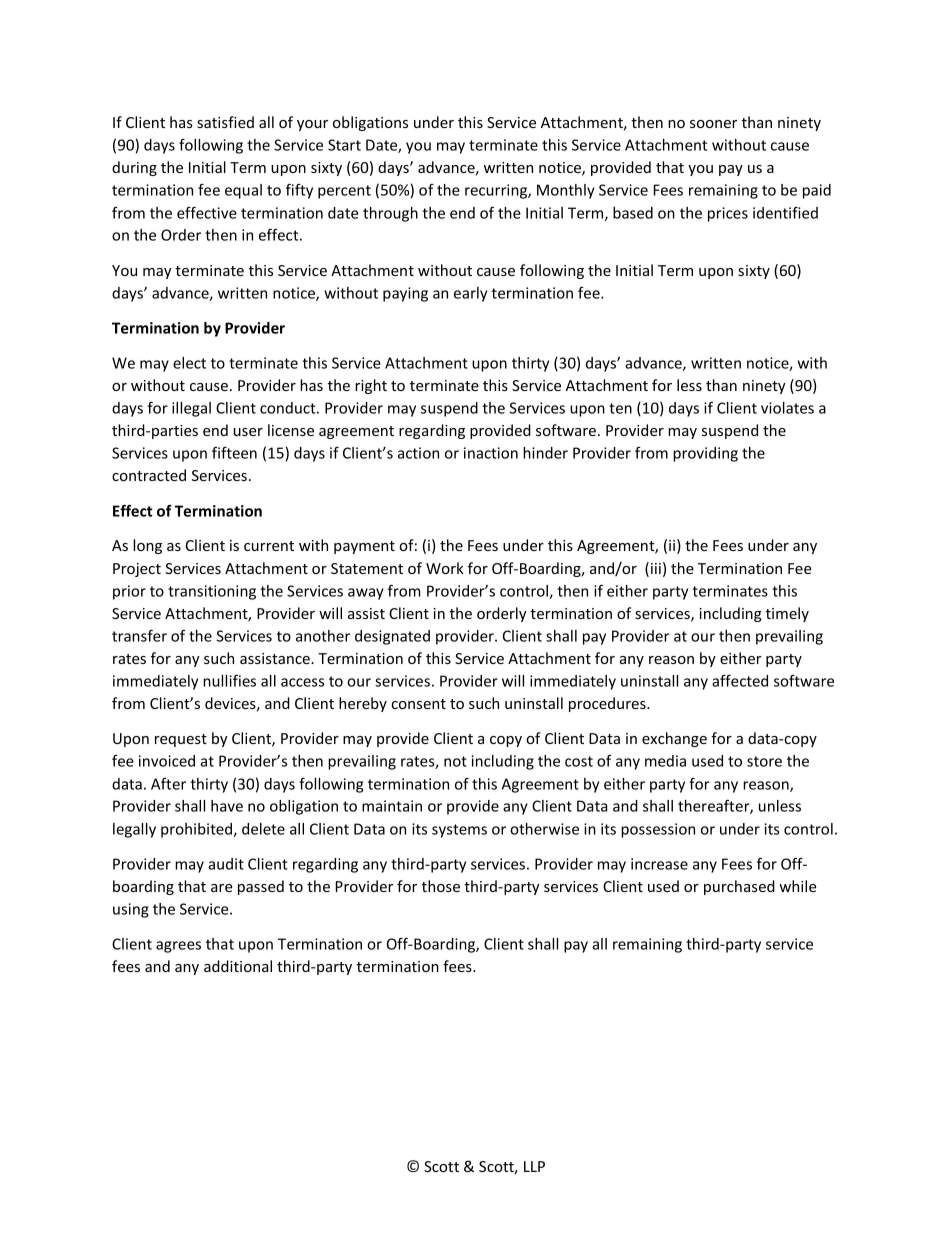  Describe the element at coordinates (225, 122) in the image. I see `satisfied` at that location.
